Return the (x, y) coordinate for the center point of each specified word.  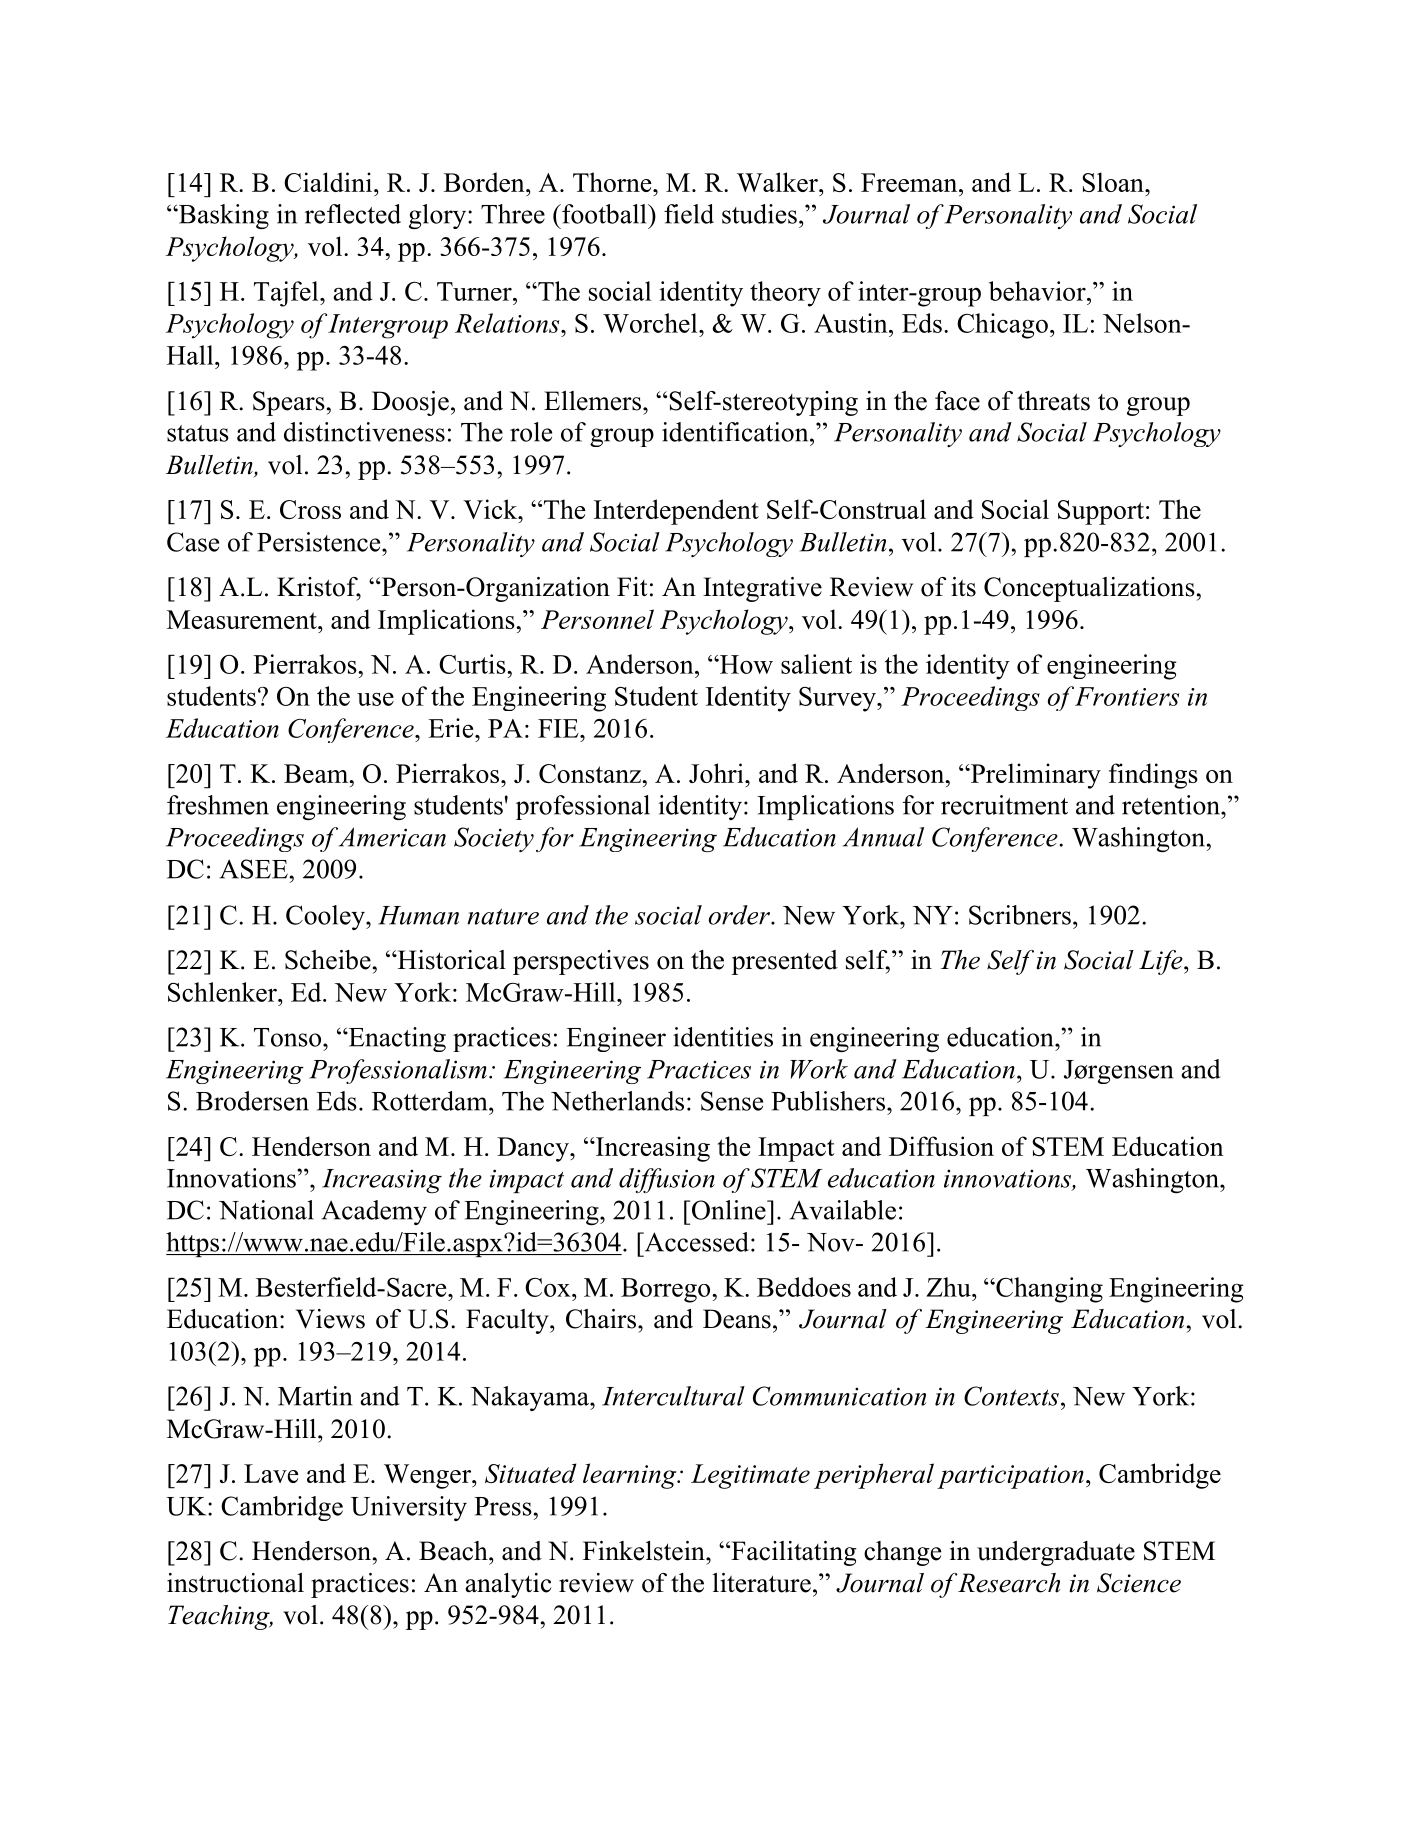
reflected (353, 214)
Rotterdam (431, 1101)
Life (1162, 962)
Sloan (1114, 182)
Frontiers (1127, 696)
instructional (235, 1583)
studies (759, 214)
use (375, 699)
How (745, 664)
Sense (732, 1101)
